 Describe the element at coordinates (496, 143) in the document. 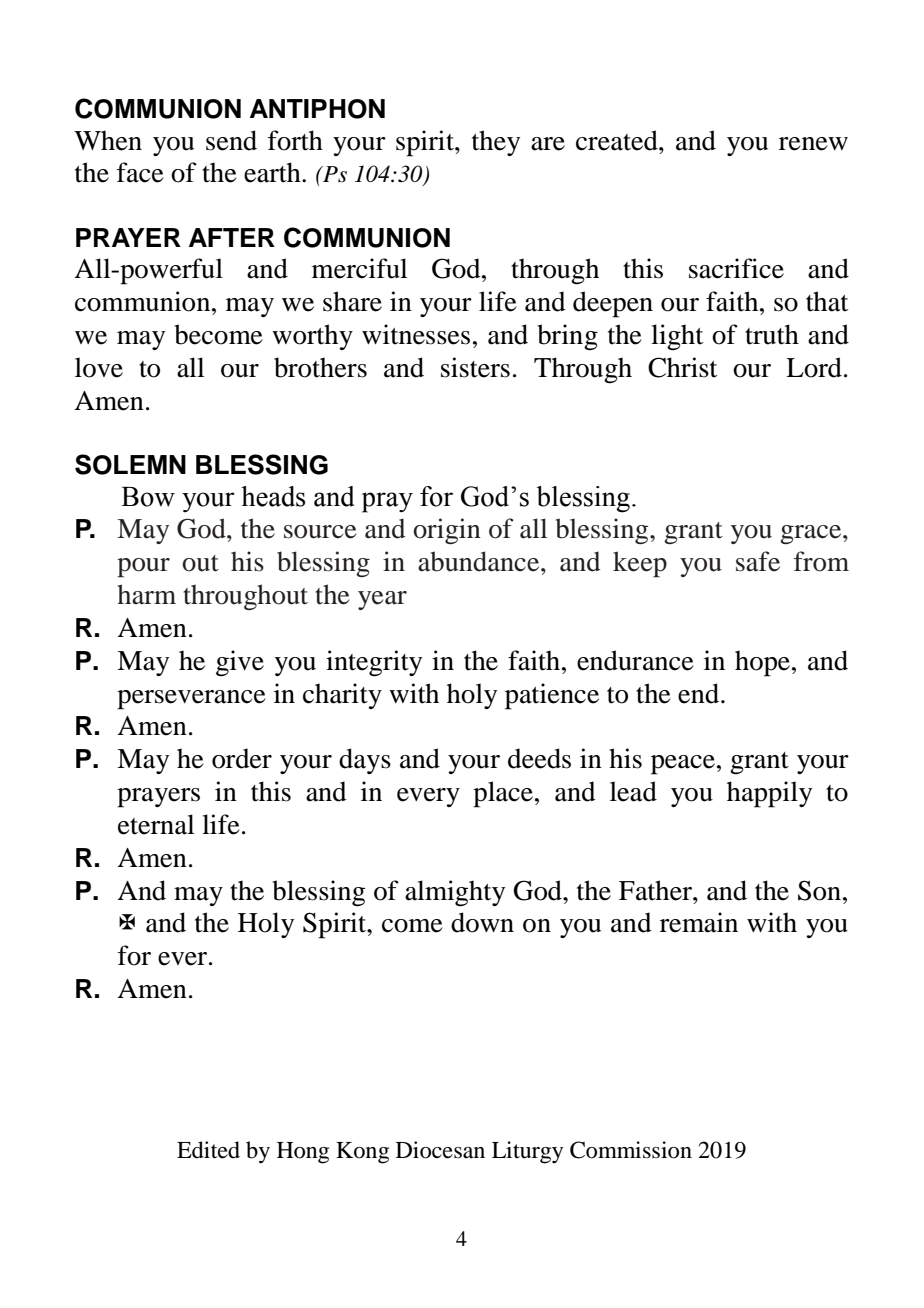

I see `they` at that location.
